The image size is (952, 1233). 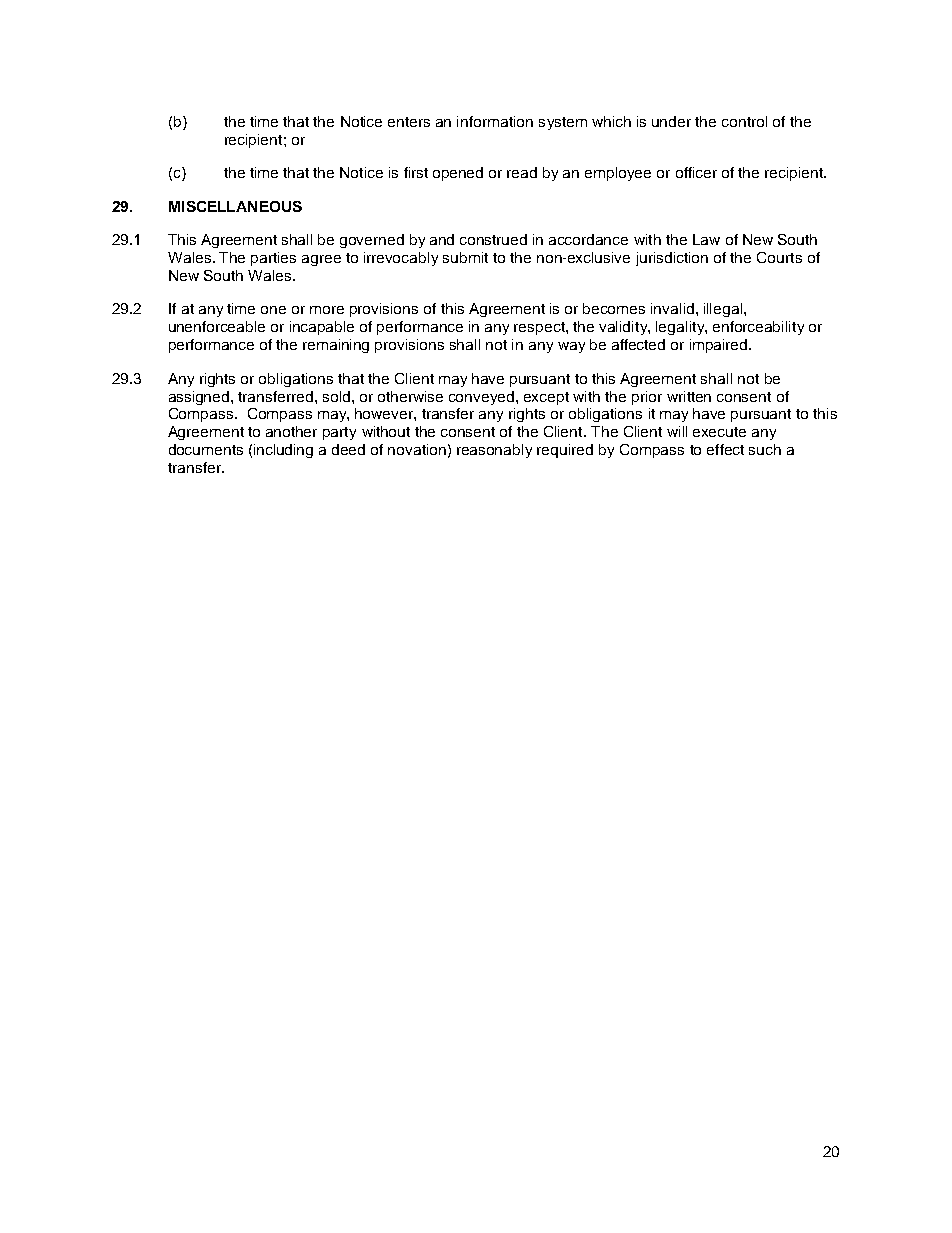 I want to click on way, so click(x=571, y=347).
